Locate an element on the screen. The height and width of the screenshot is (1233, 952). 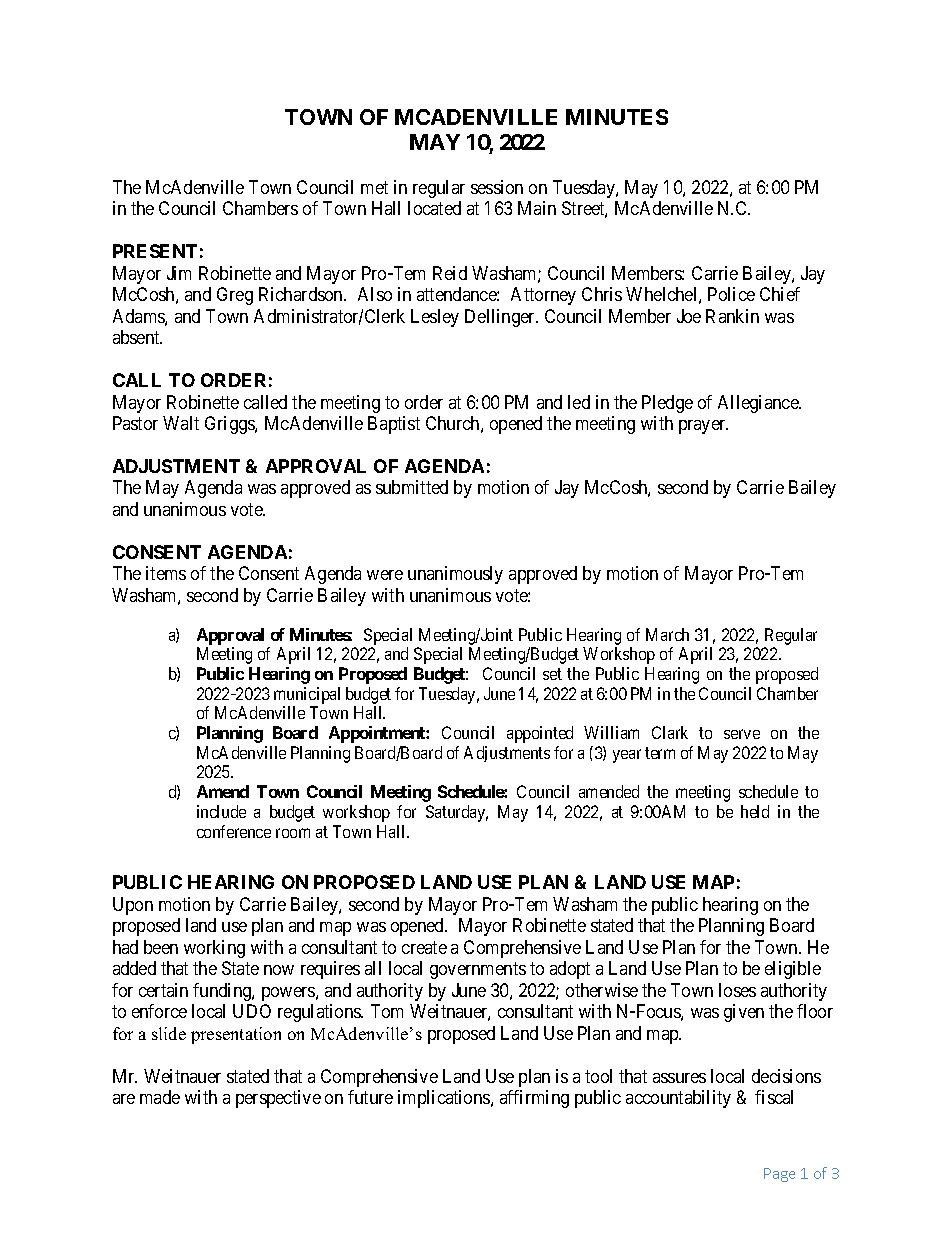
conference is located at coordinates (234, 831).
